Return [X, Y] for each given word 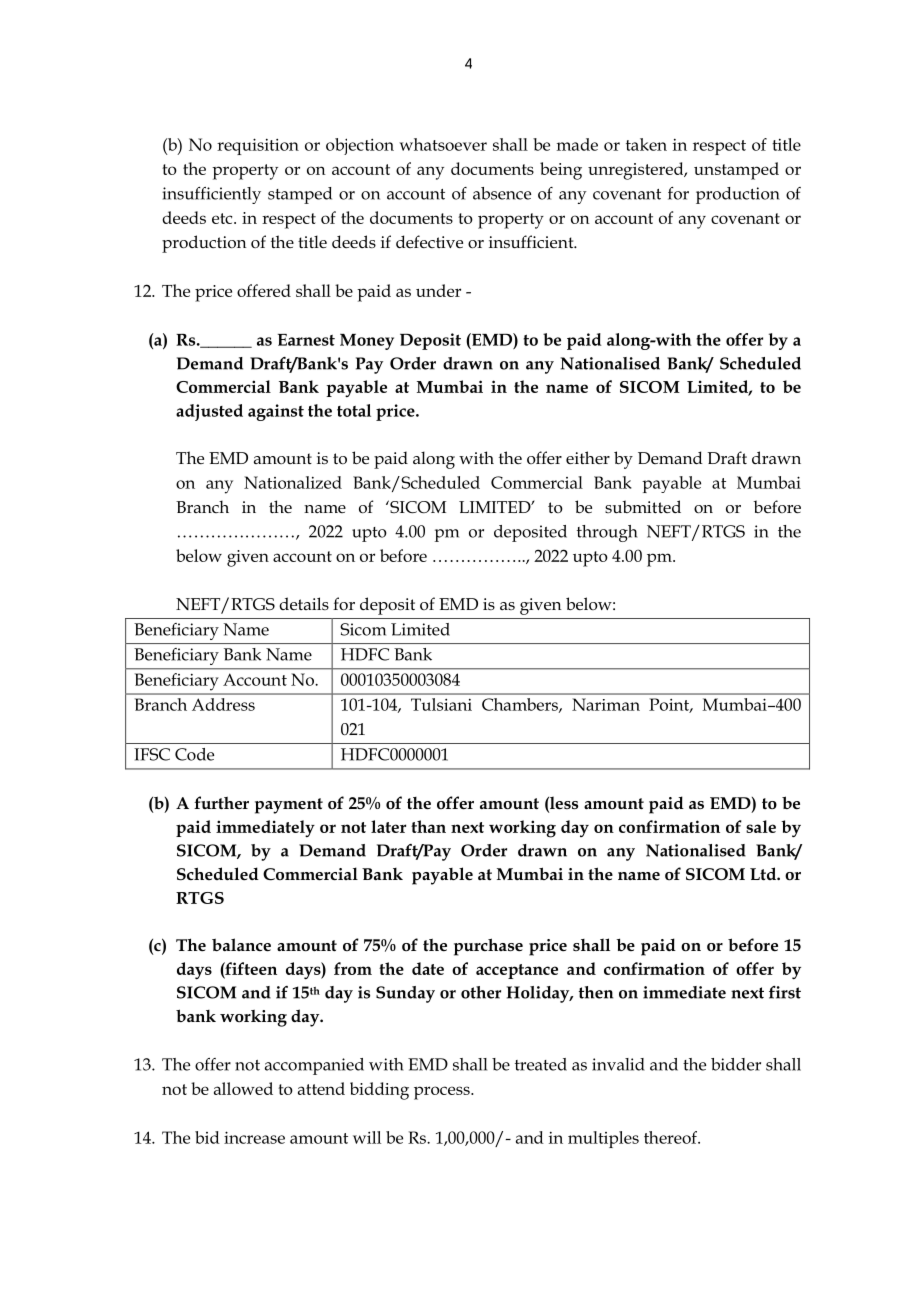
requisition [258, 146]
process [443, 1093]
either [588, 457]
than [428, 826]
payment [289, 806]
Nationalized [293, 482]
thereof [672, 1137]
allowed [243, 1088]
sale [761, 826]
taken [646, 144]
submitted [643, 507]
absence [502, 193]
